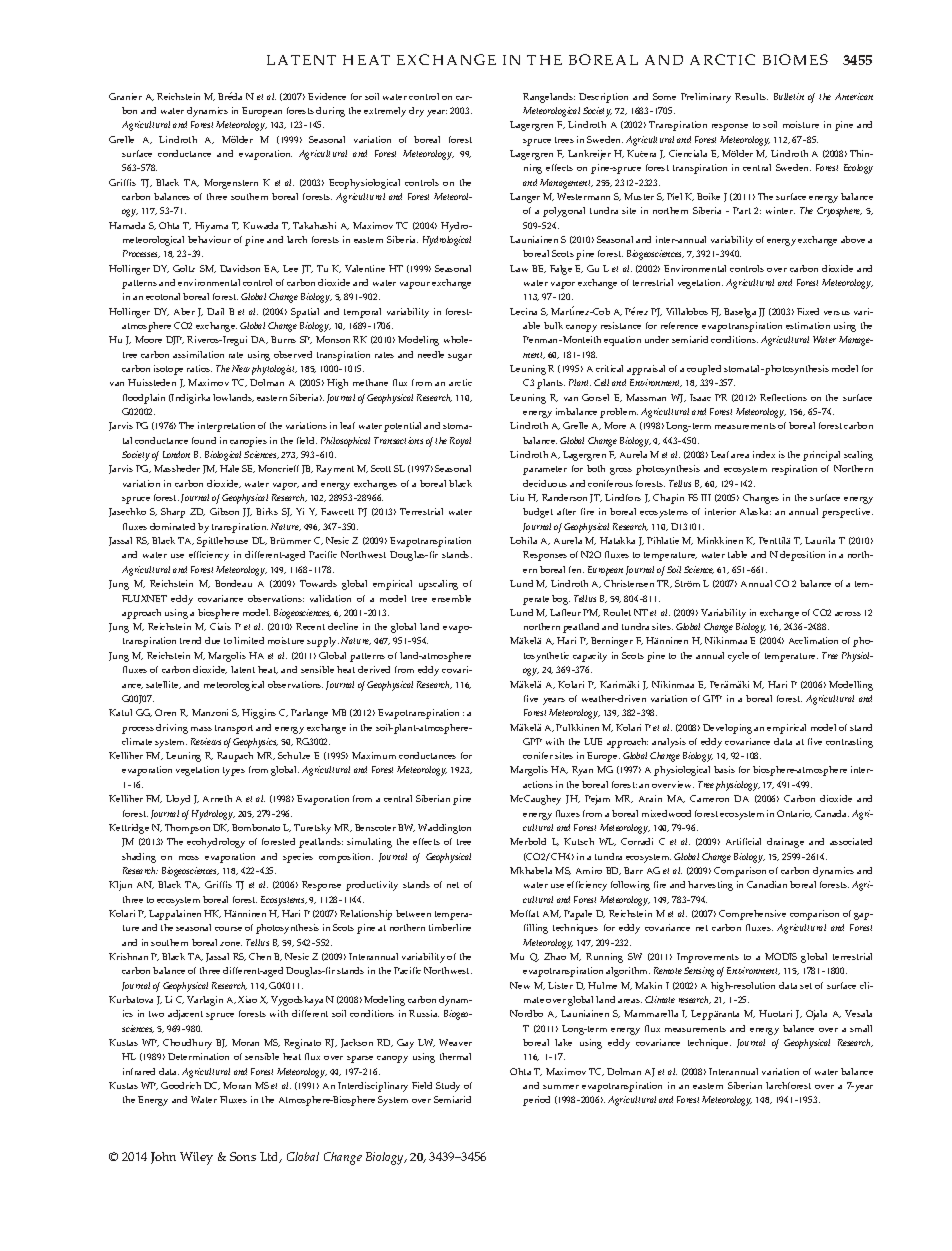 The image size is (952, 1251). I want to click on small, so click(861, 1028).
